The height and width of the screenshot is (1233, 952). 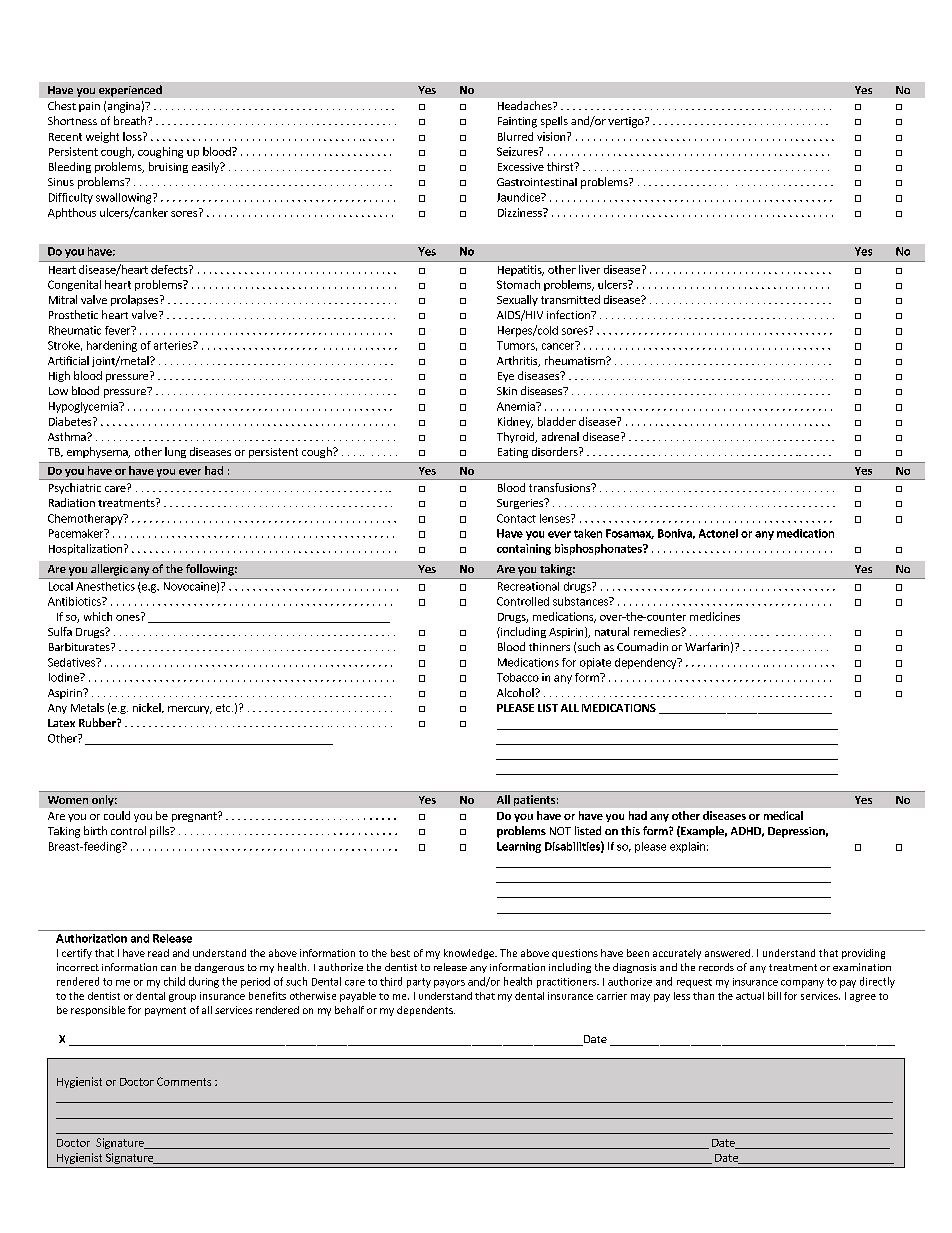 What do you see at coordinates (426, 1011) in the screenshot?
I see `dependents` at bounding box center [426, 1011].
